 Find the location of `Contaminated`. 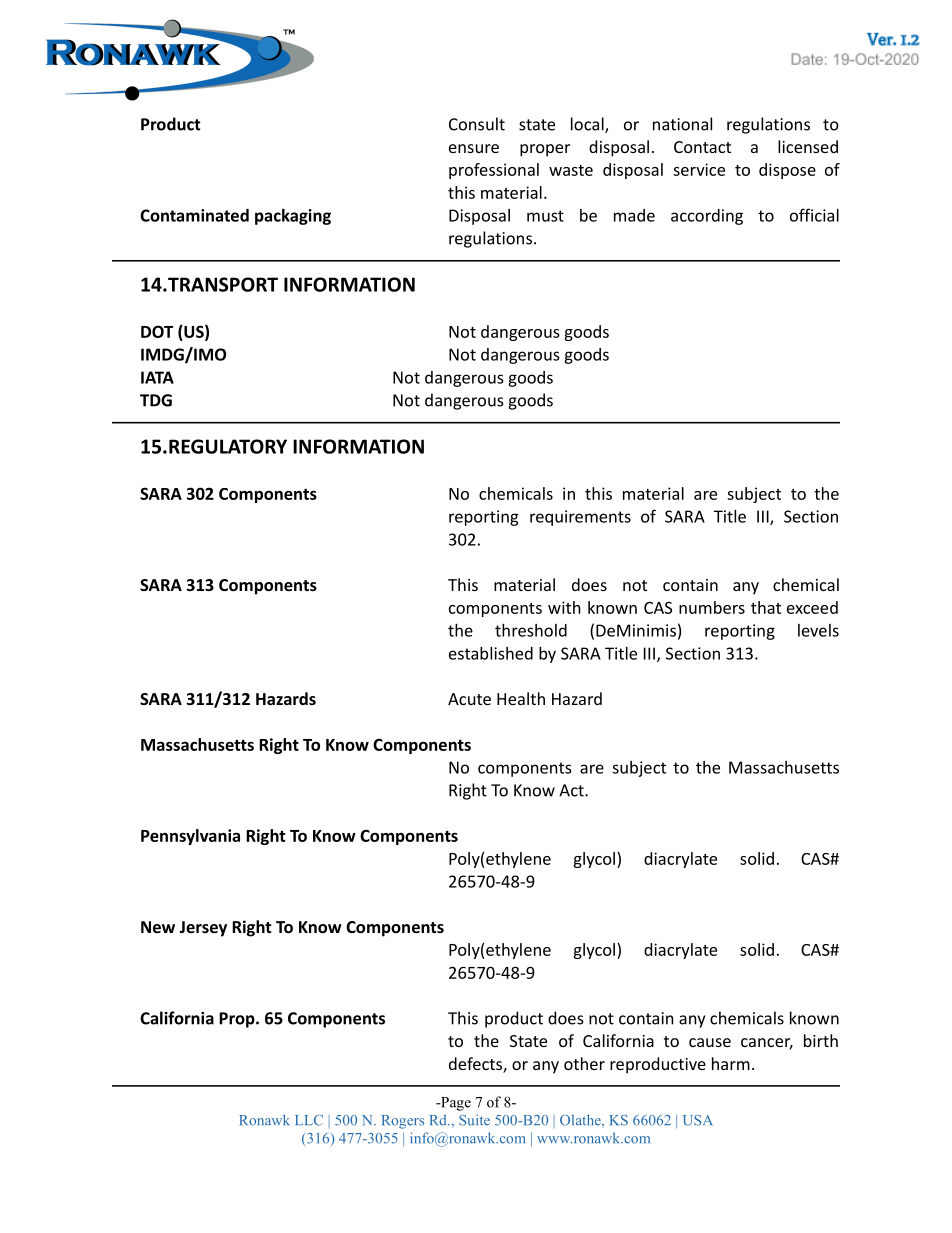

Contaminated is located at coordinates (194, 215).
